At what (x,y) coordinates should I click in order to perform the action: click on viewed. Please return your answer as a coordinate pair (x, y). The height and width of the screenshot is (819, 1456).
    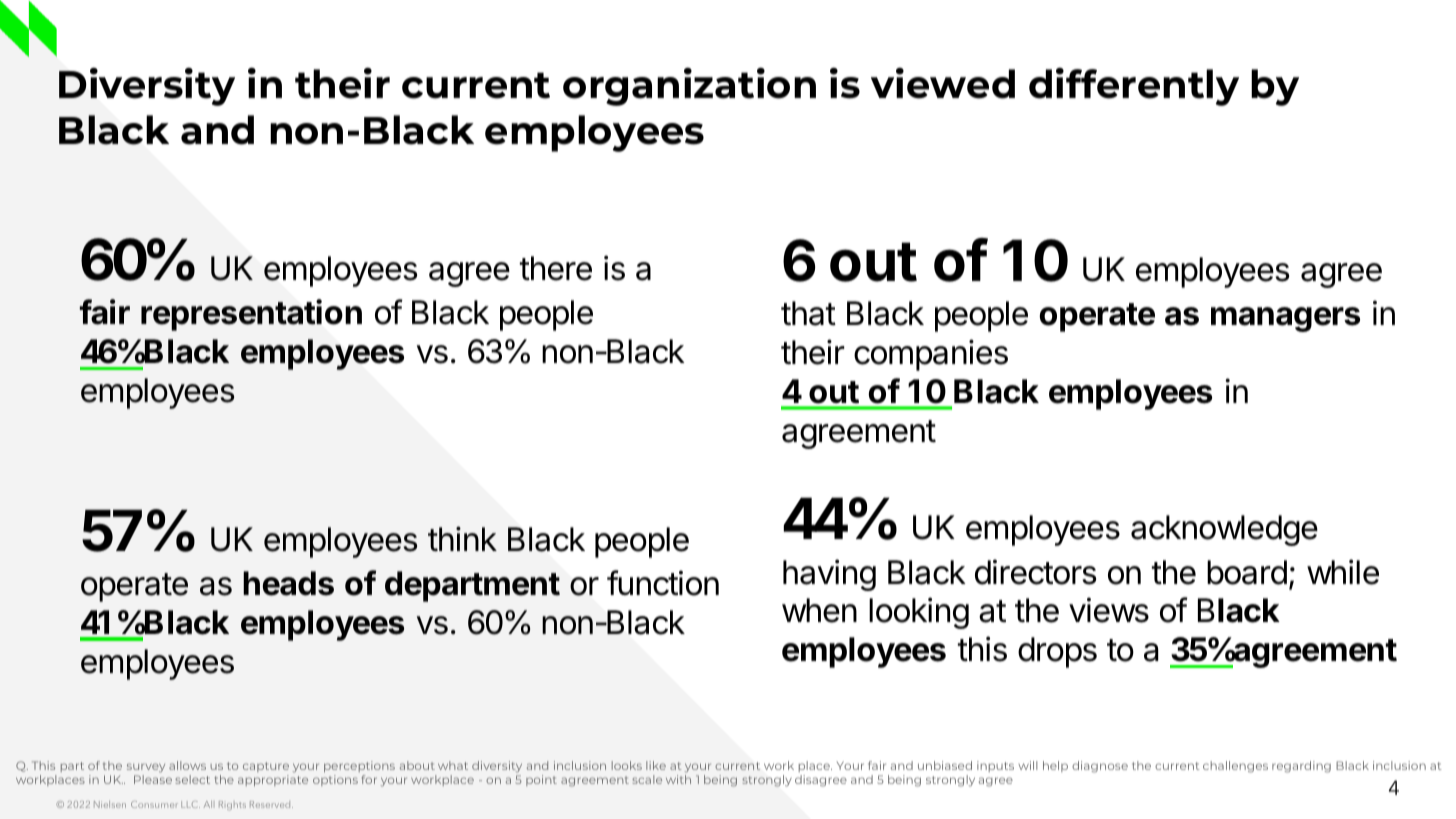
    Looking at the image, I should click on (943, 83).
